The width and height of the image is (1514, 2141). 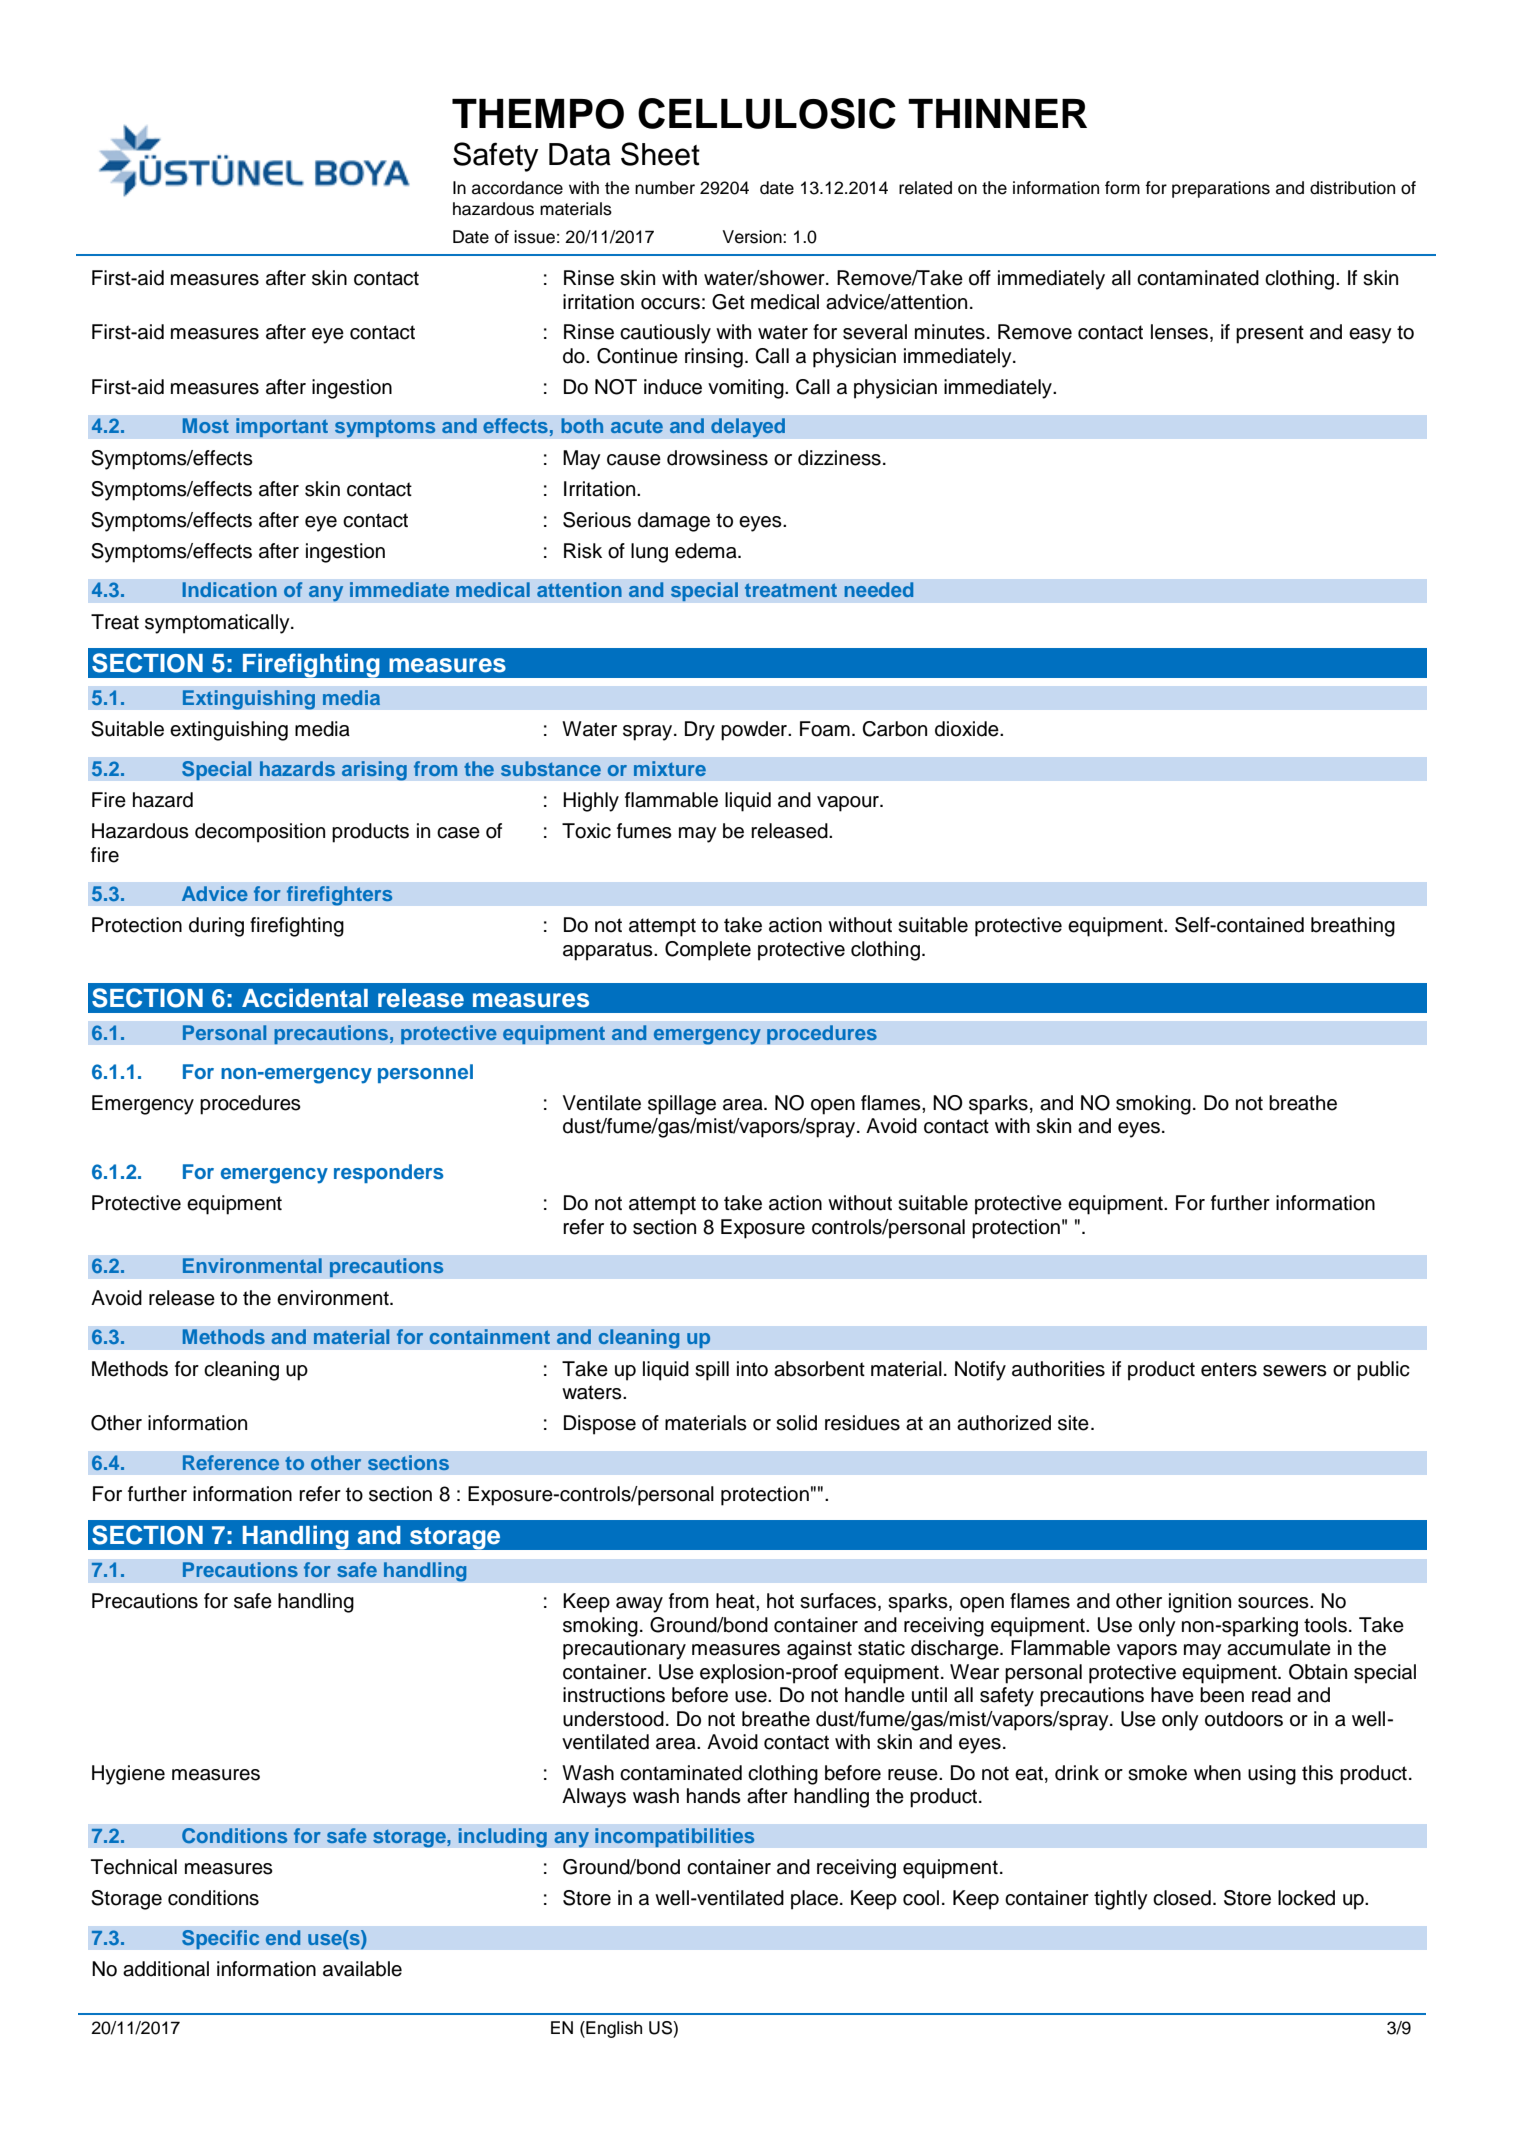 I want to click on end, so click(x=283, y=1937).
